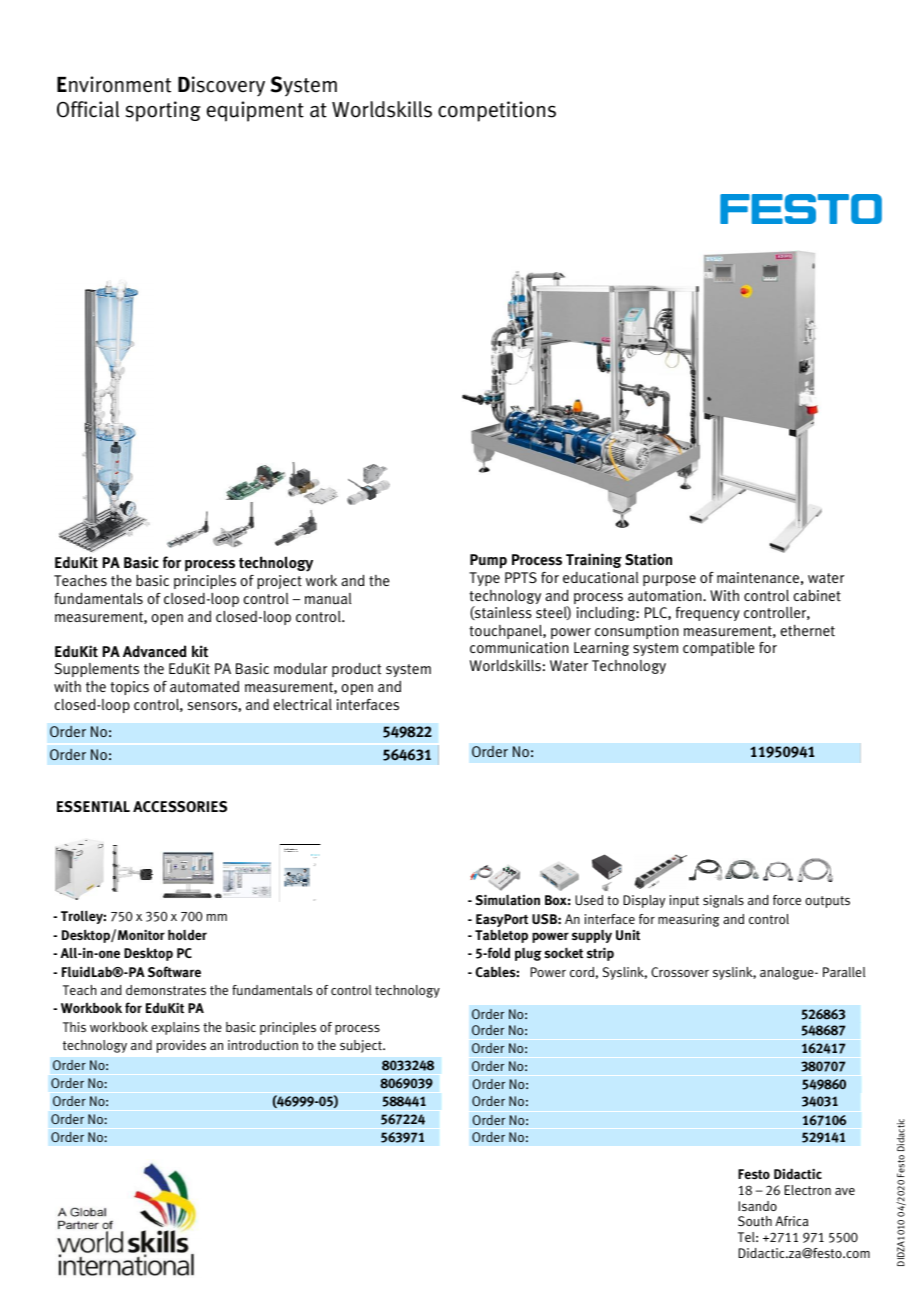 The image size is (924, 1308). I want to click on Simulation, so click(508, 900).
